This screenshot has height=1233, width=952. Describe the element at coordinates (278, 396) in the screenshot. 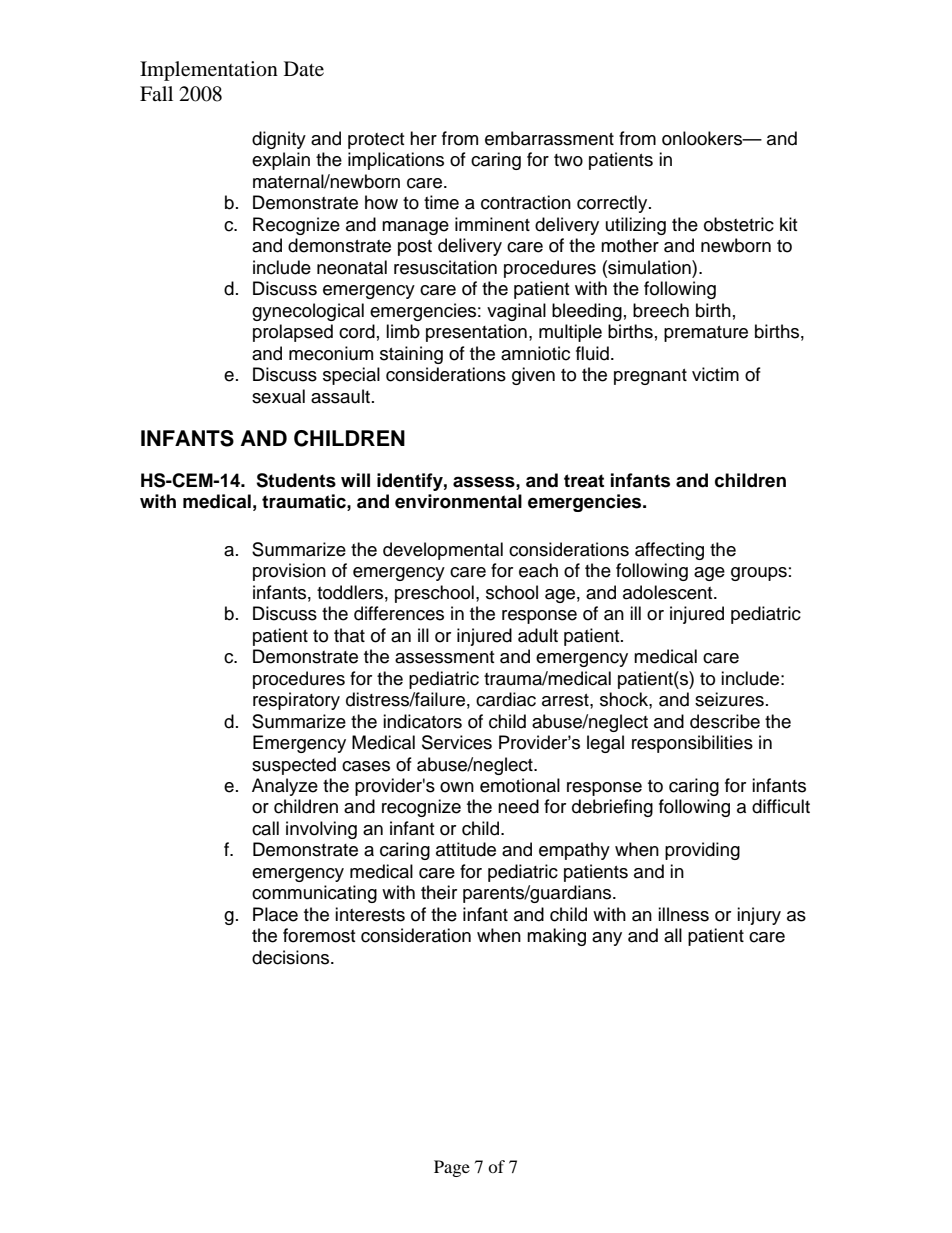

I see `sexual` at that location.
